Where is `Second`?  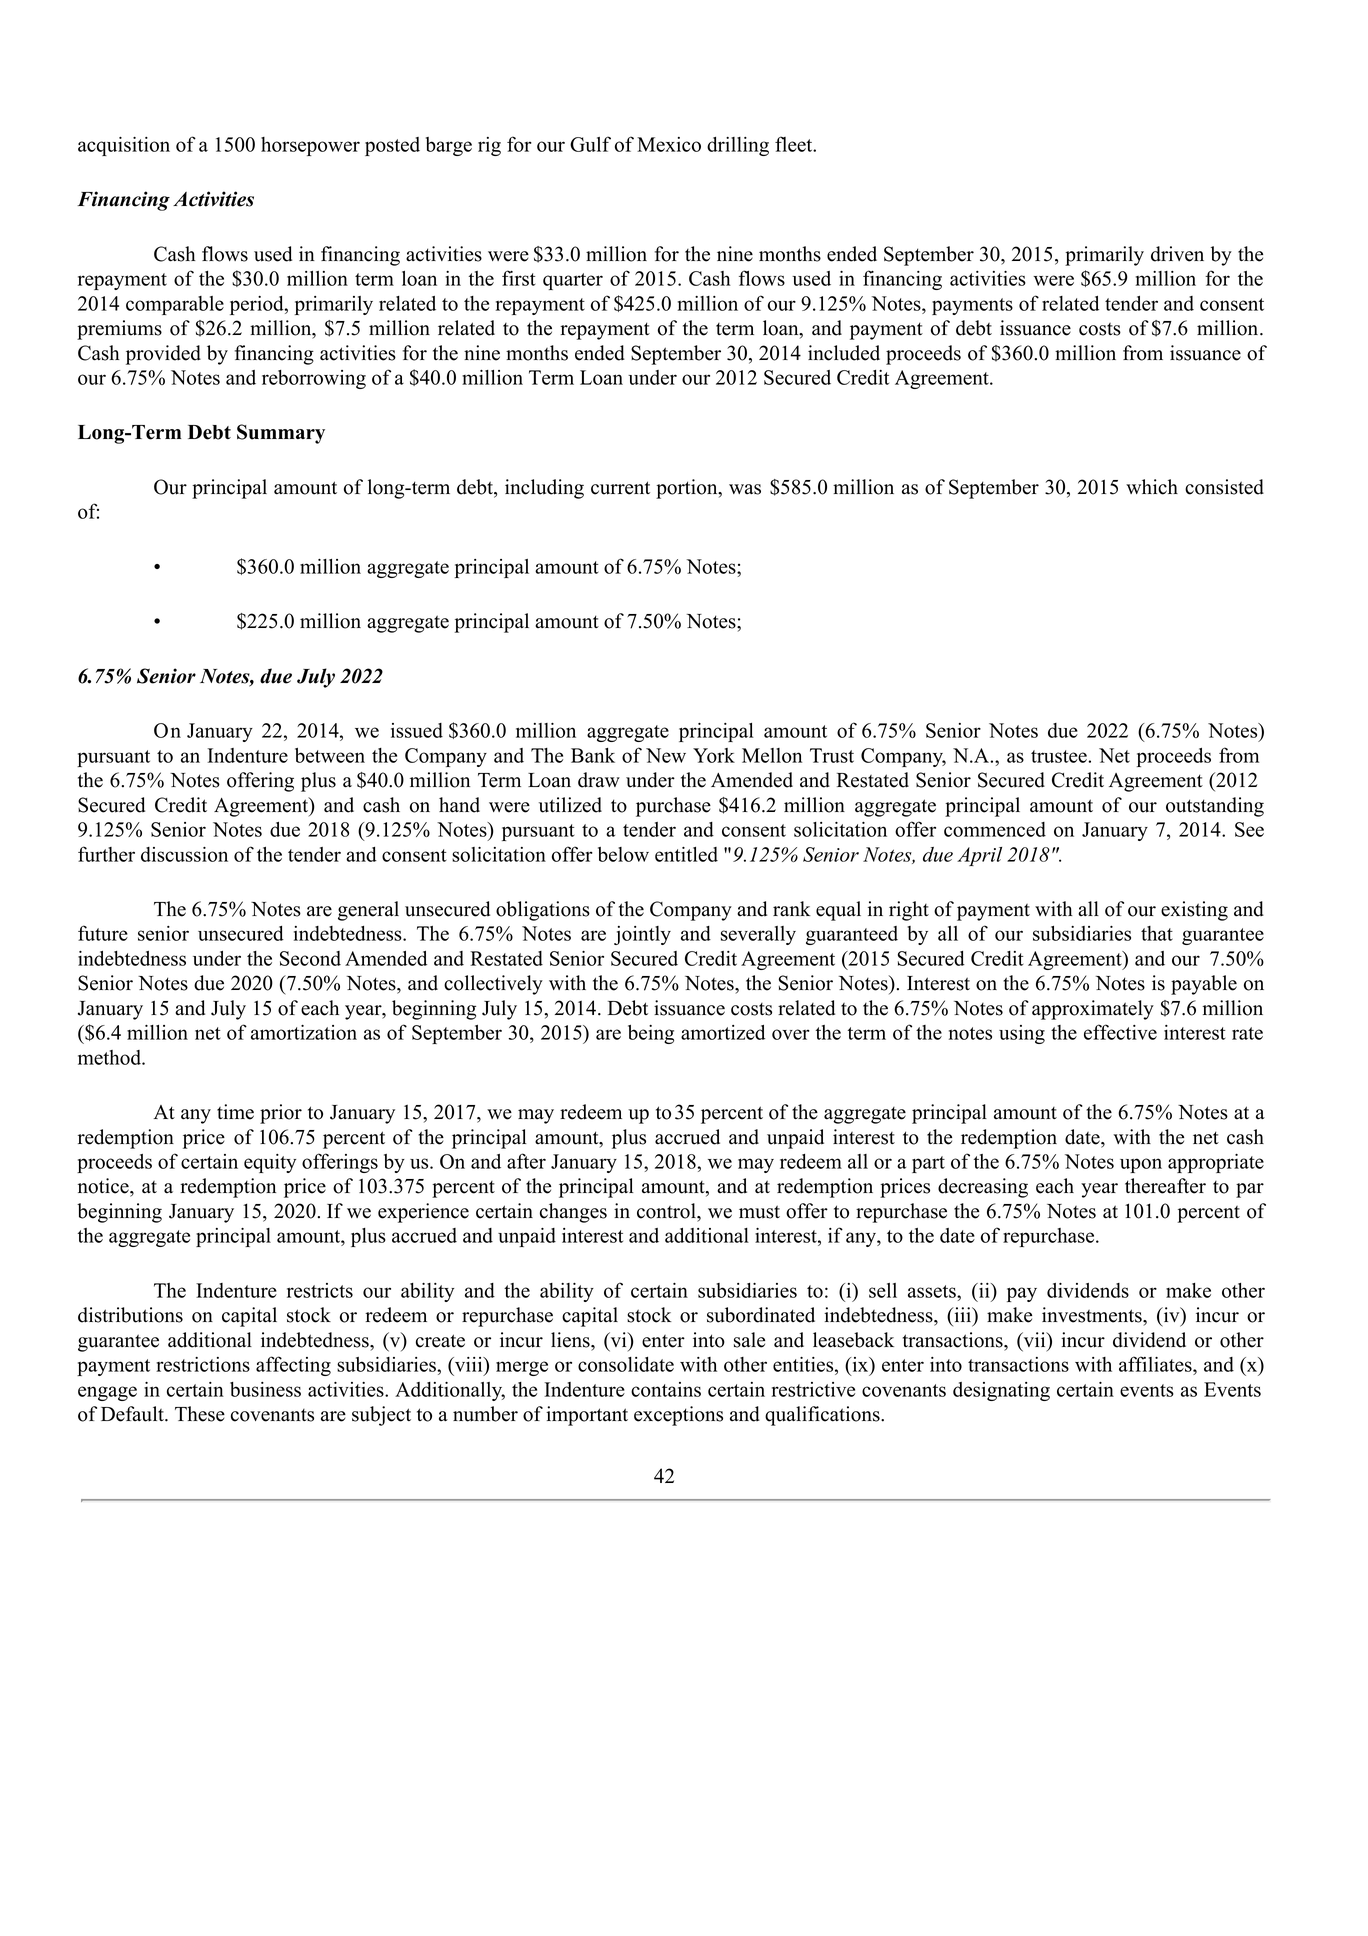 Second is located at coordinates (310, 958).
